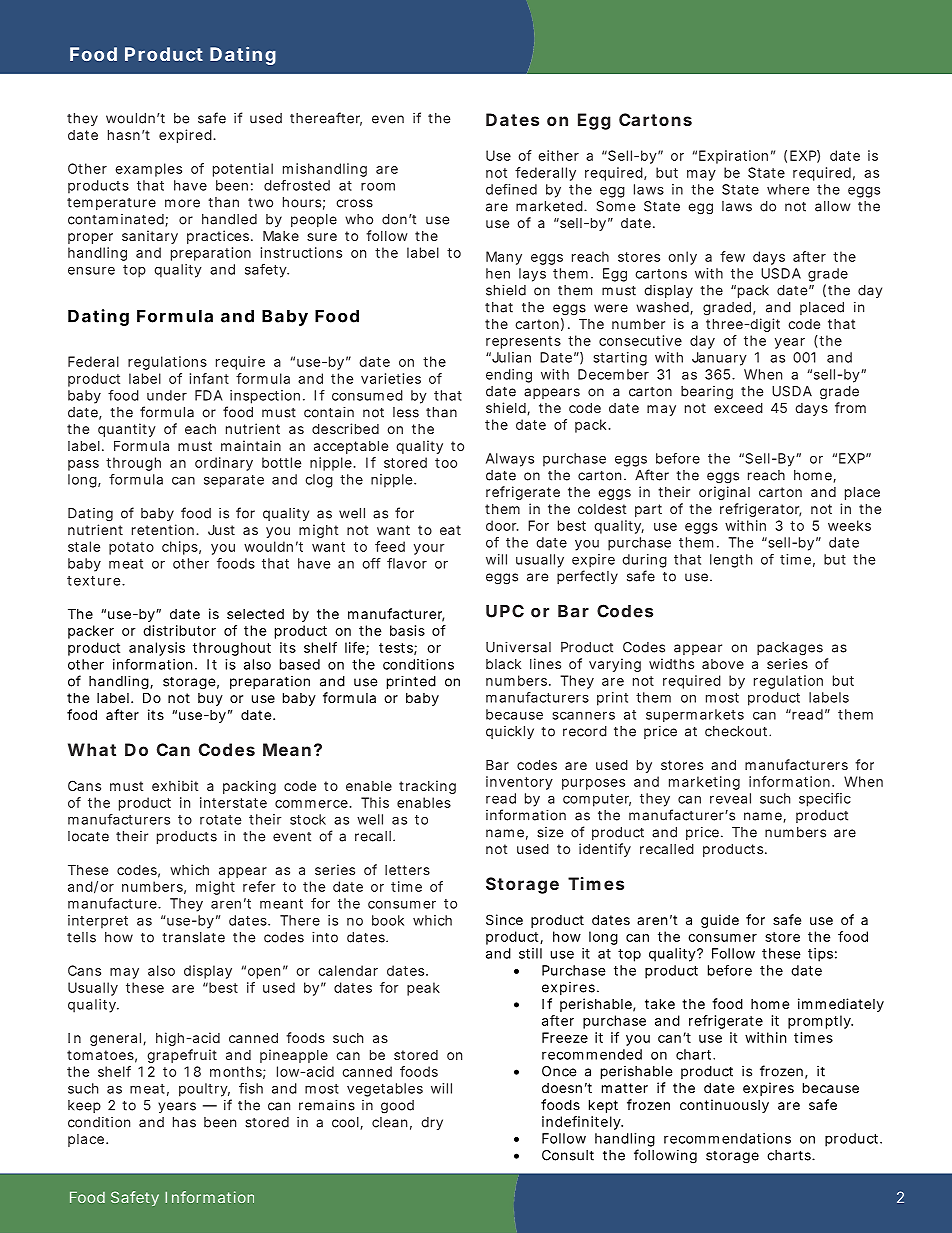 This document has width=952, height=1233. Describe the element at coordinates (788, 189) in the document. I see `where` at that location.
